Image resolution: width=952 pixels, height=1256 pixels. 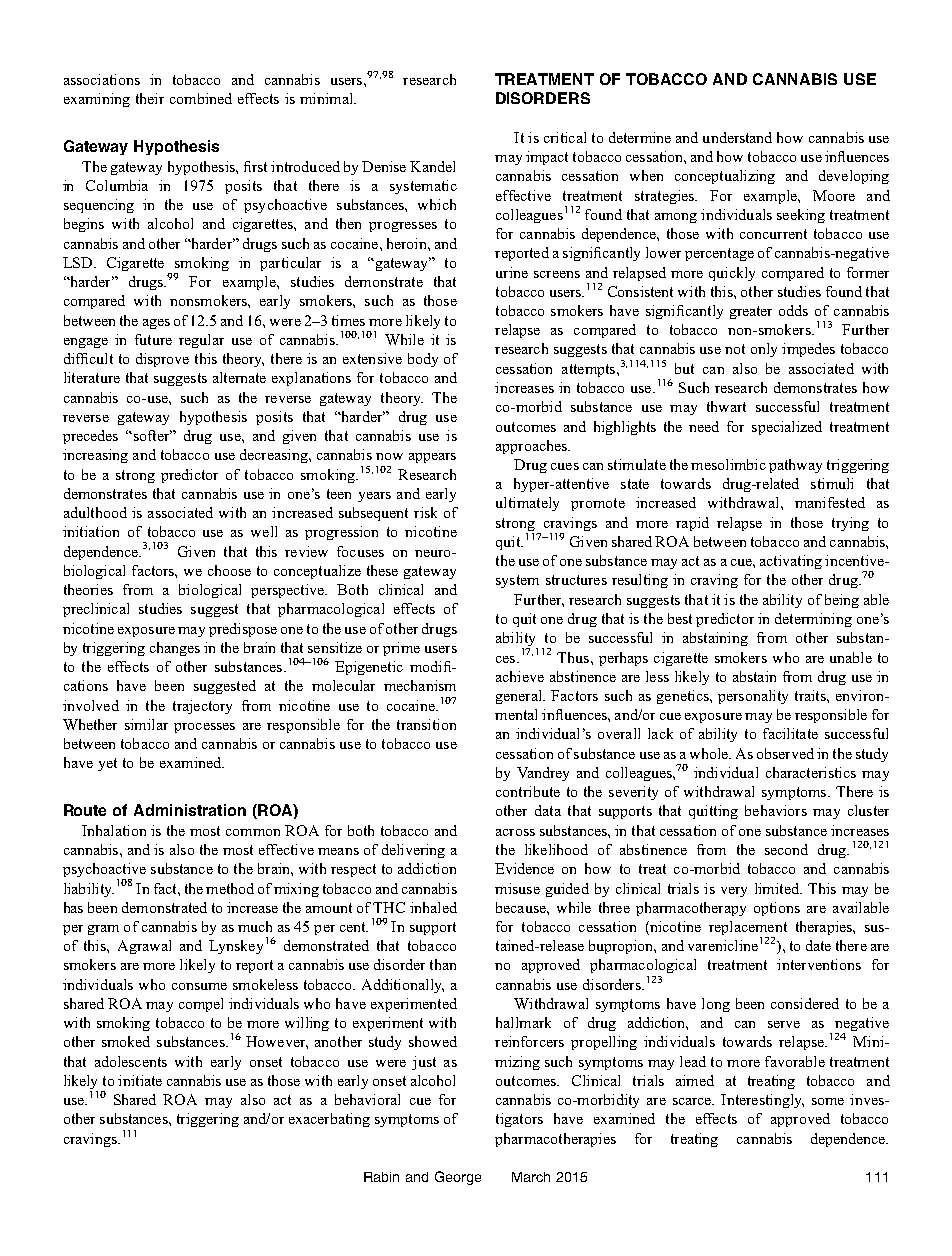 What do you see at coordinates (162, 360) in the screenshot?
I see `disprove` at bounding box center [162, 360].
